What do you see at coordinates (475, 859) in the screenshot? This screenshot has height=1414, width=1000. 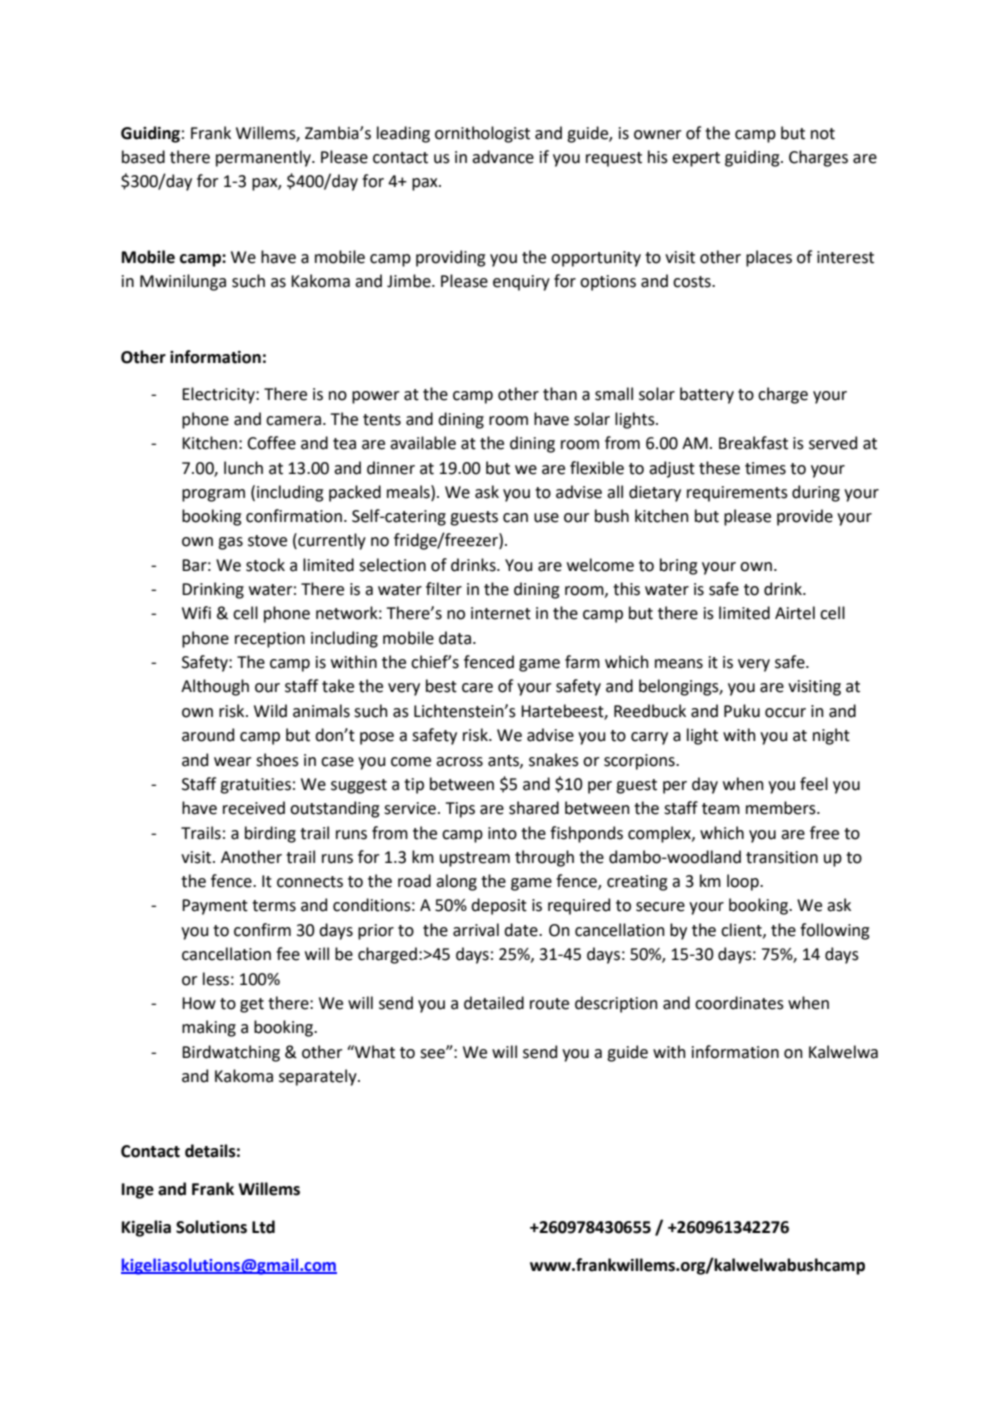 I see `upstream` at bounding box center [475, 859].
